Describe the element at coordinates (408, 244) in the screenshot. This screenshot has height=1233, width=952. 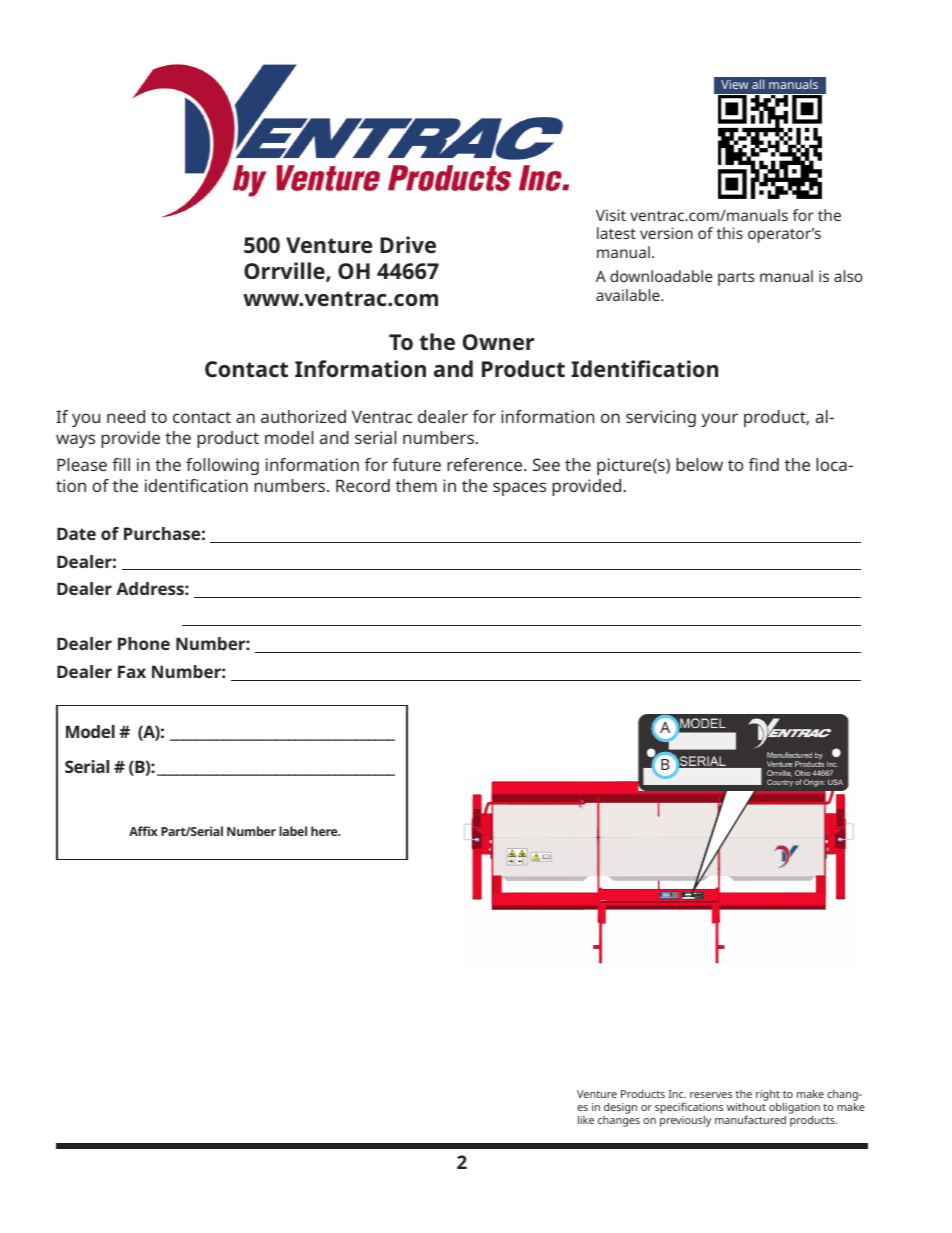
I see `Drive` at that location.
